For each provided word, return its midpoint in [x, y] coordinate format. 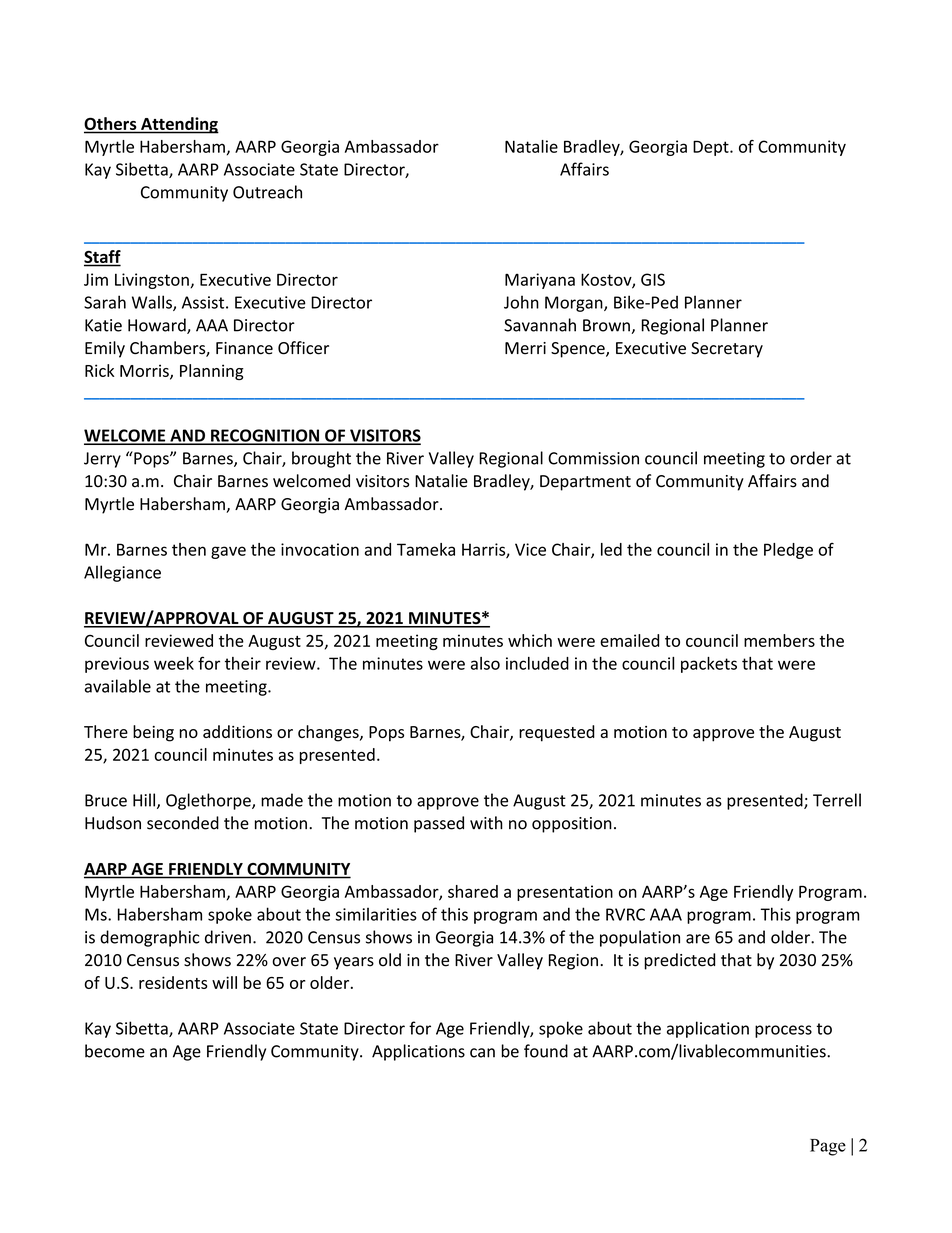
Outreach [267, 192]
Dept [712, 148]
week [174, 663]
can [482, 1053]
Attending [179, 125]
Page [828, 1147]
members [779, 640]
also [485, 663]
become [115, 1051]
